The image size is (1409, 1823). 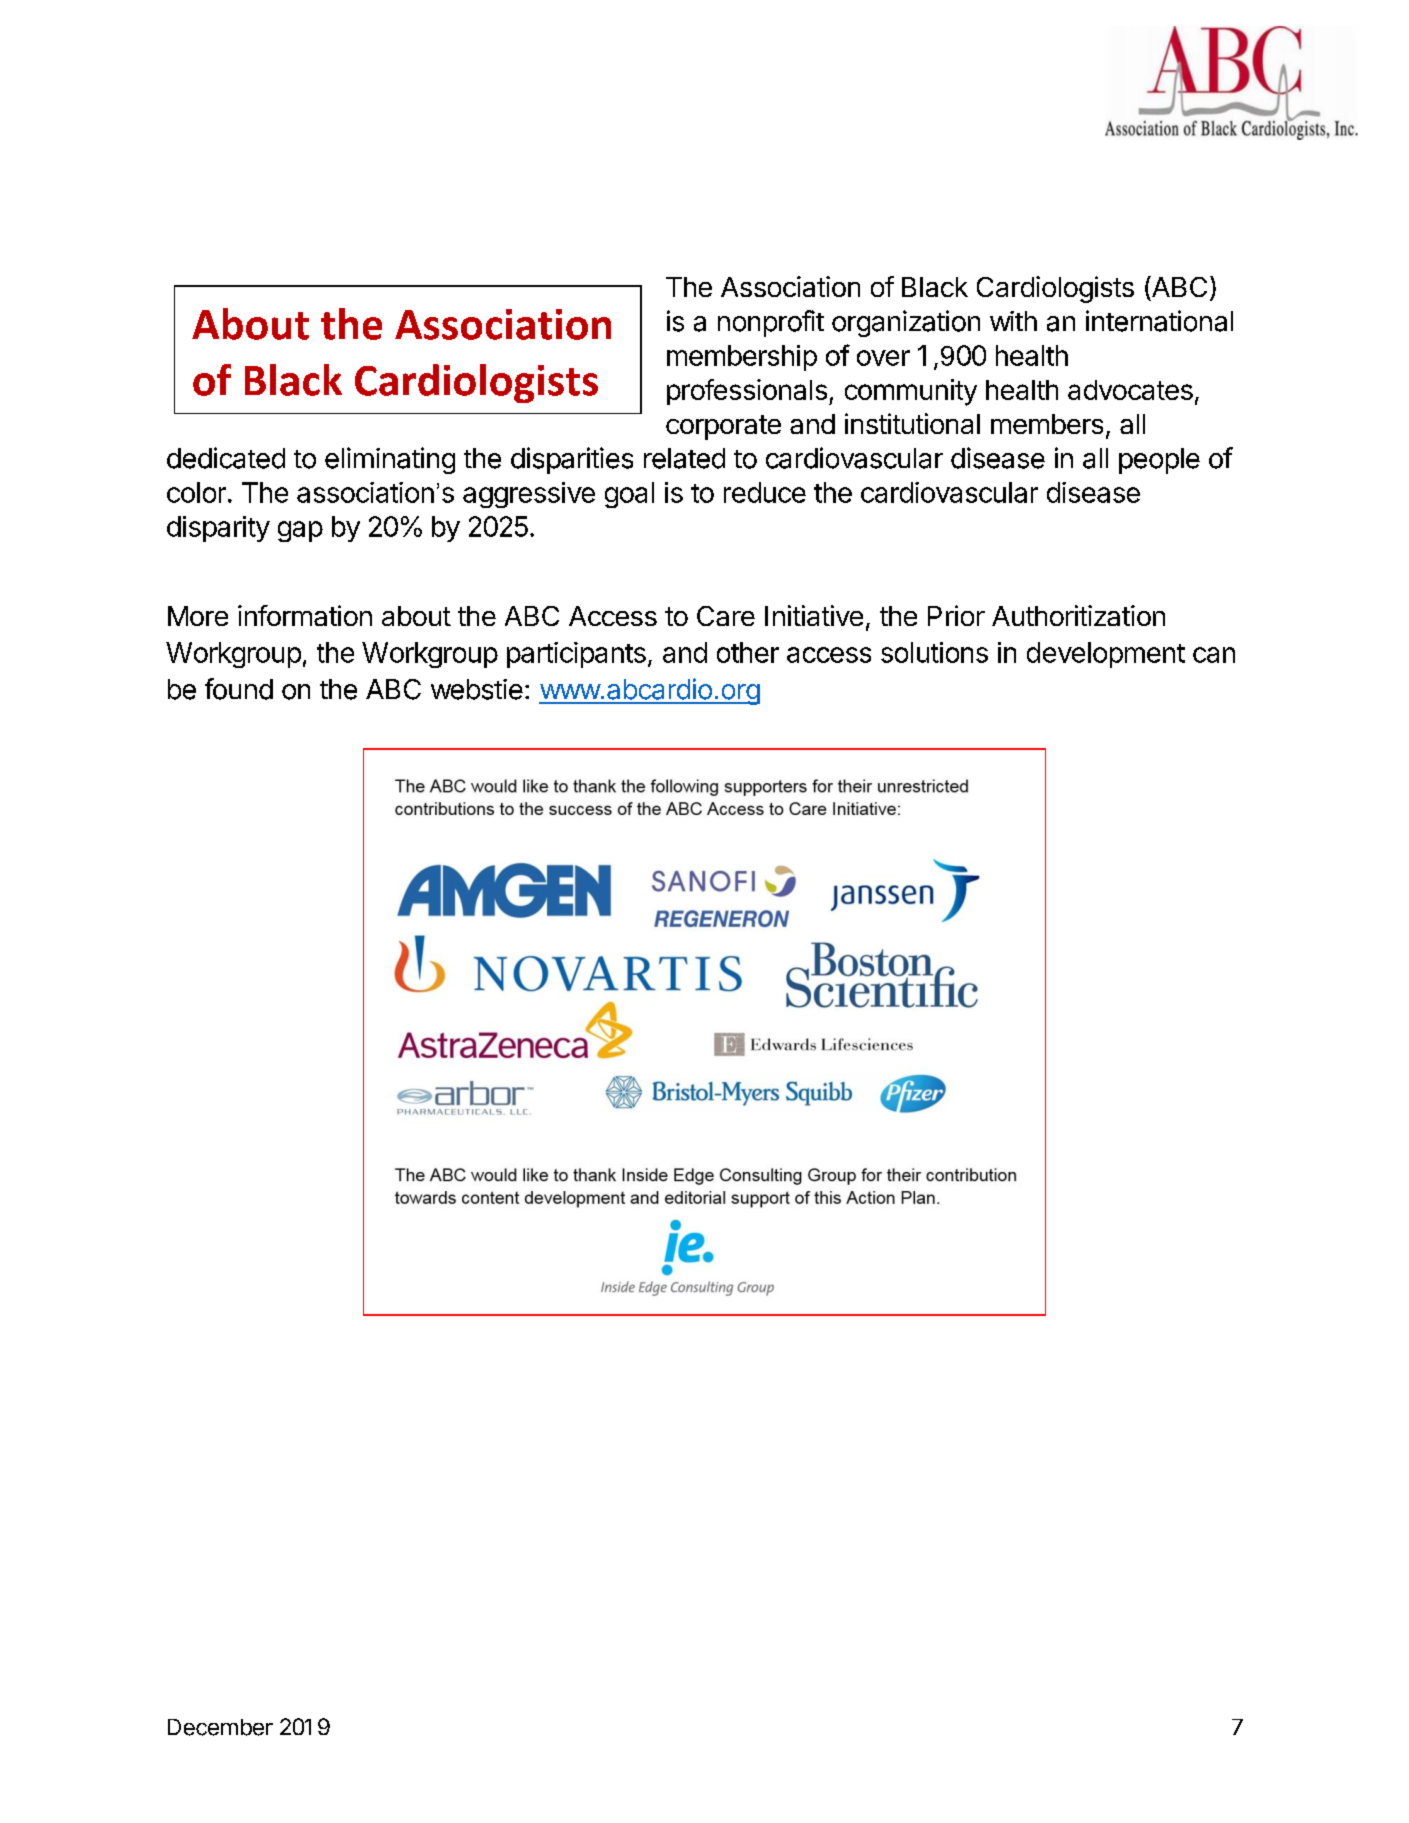 What do you see at coordinates (390, 460) in the screenshot?
I see `eliminating` at bounding box center [390, 460].
